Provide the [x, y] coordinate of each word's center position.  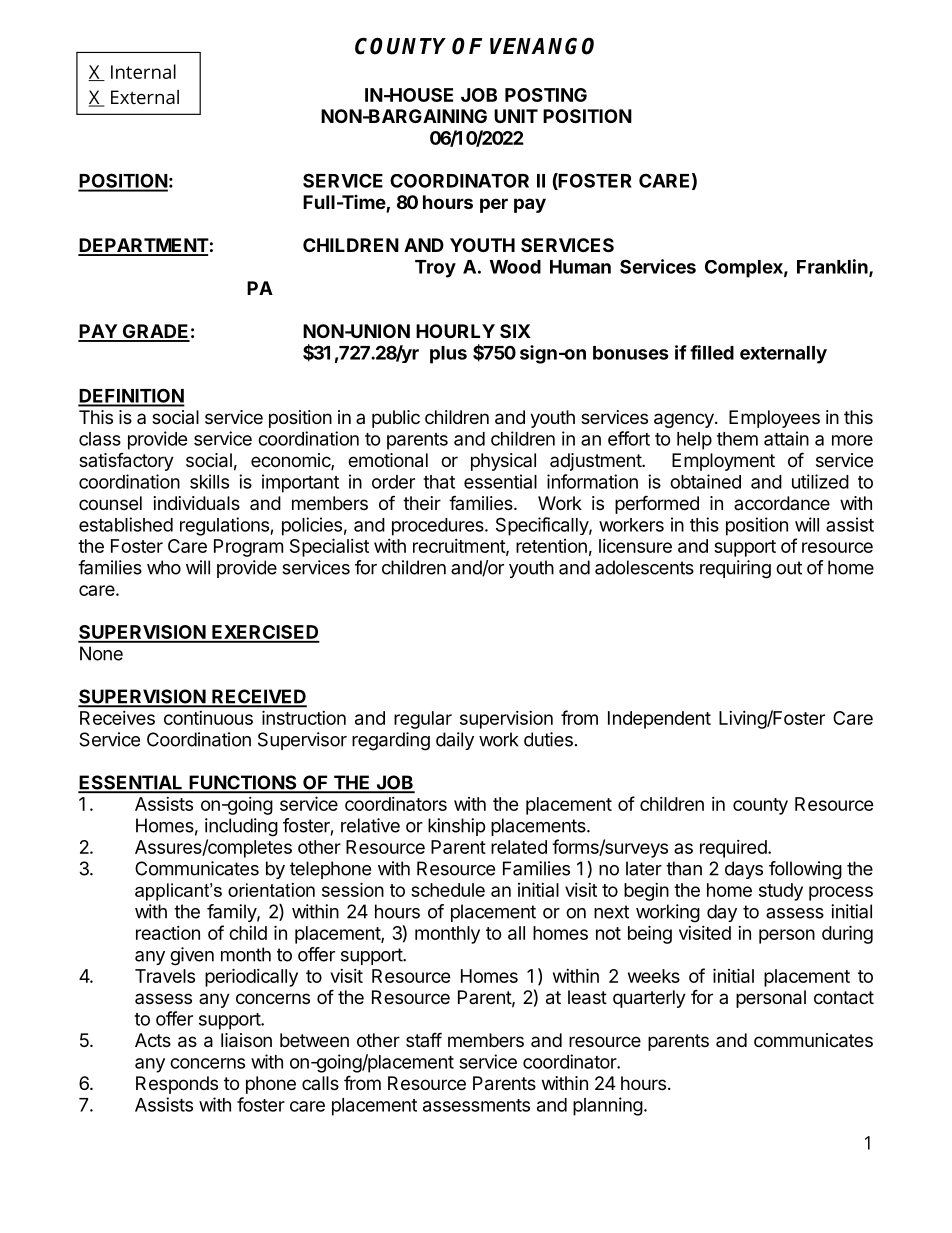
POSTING [546, 95]
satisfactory [126, 462]
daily [455, 741]
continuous [208, 718]
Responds [177, 1085]
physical [503, 462]
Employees [774, 419]
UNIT [516, 116]
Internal [143, 71]
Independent [659, 720]
